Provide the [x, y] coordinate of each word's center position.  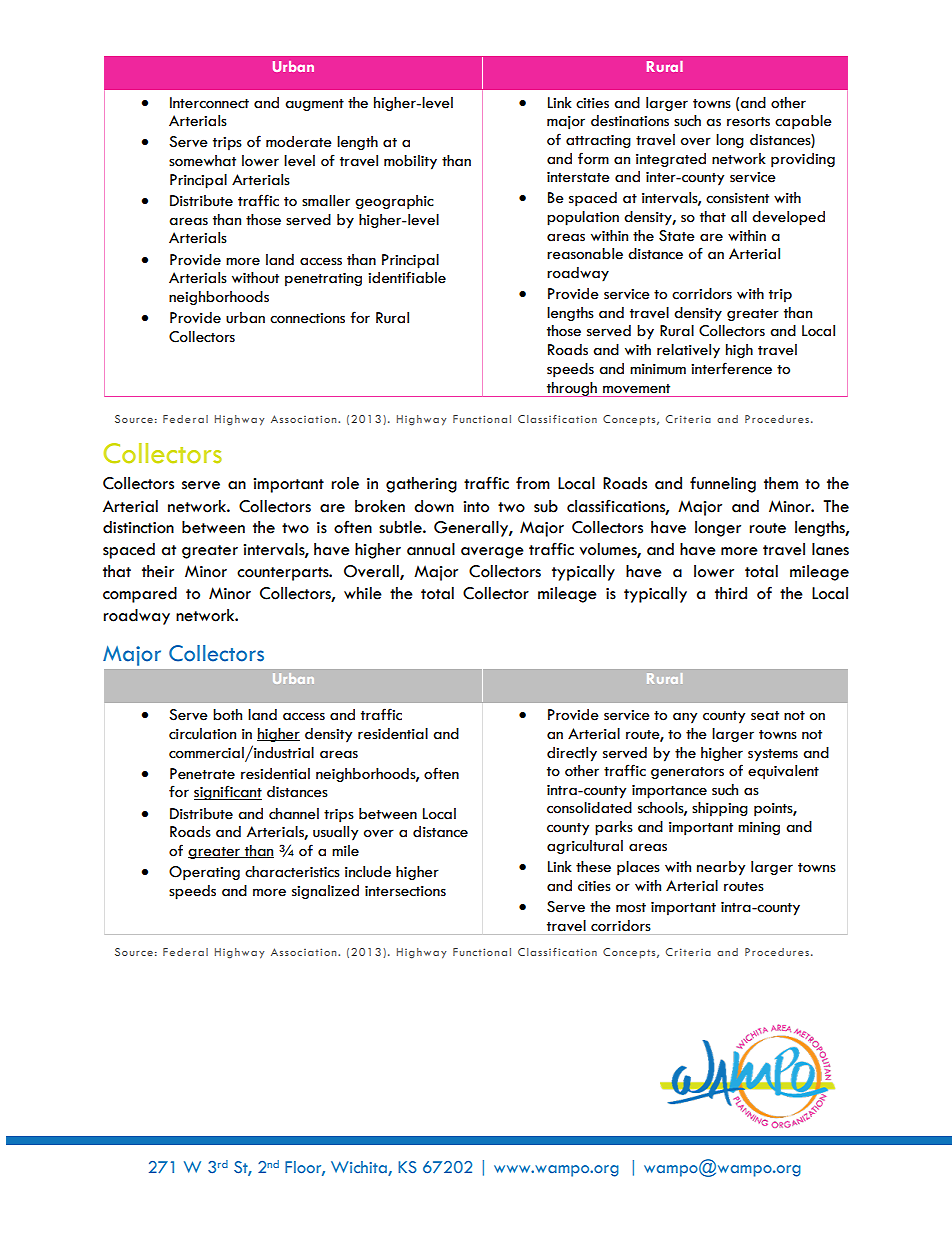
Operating [204, 873]
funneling [723, 484]
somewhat [202, 161]
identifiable [407, 277]
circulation [202, 734]
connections [307, 318]
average [492, 553]
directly [572, 754]
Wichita [359, 1167]
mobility [410, 162]
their [158, 571]
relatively [688, 351]
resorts [748, 122]
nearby [721, 868]
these [593, 867]
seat [765, 716]
